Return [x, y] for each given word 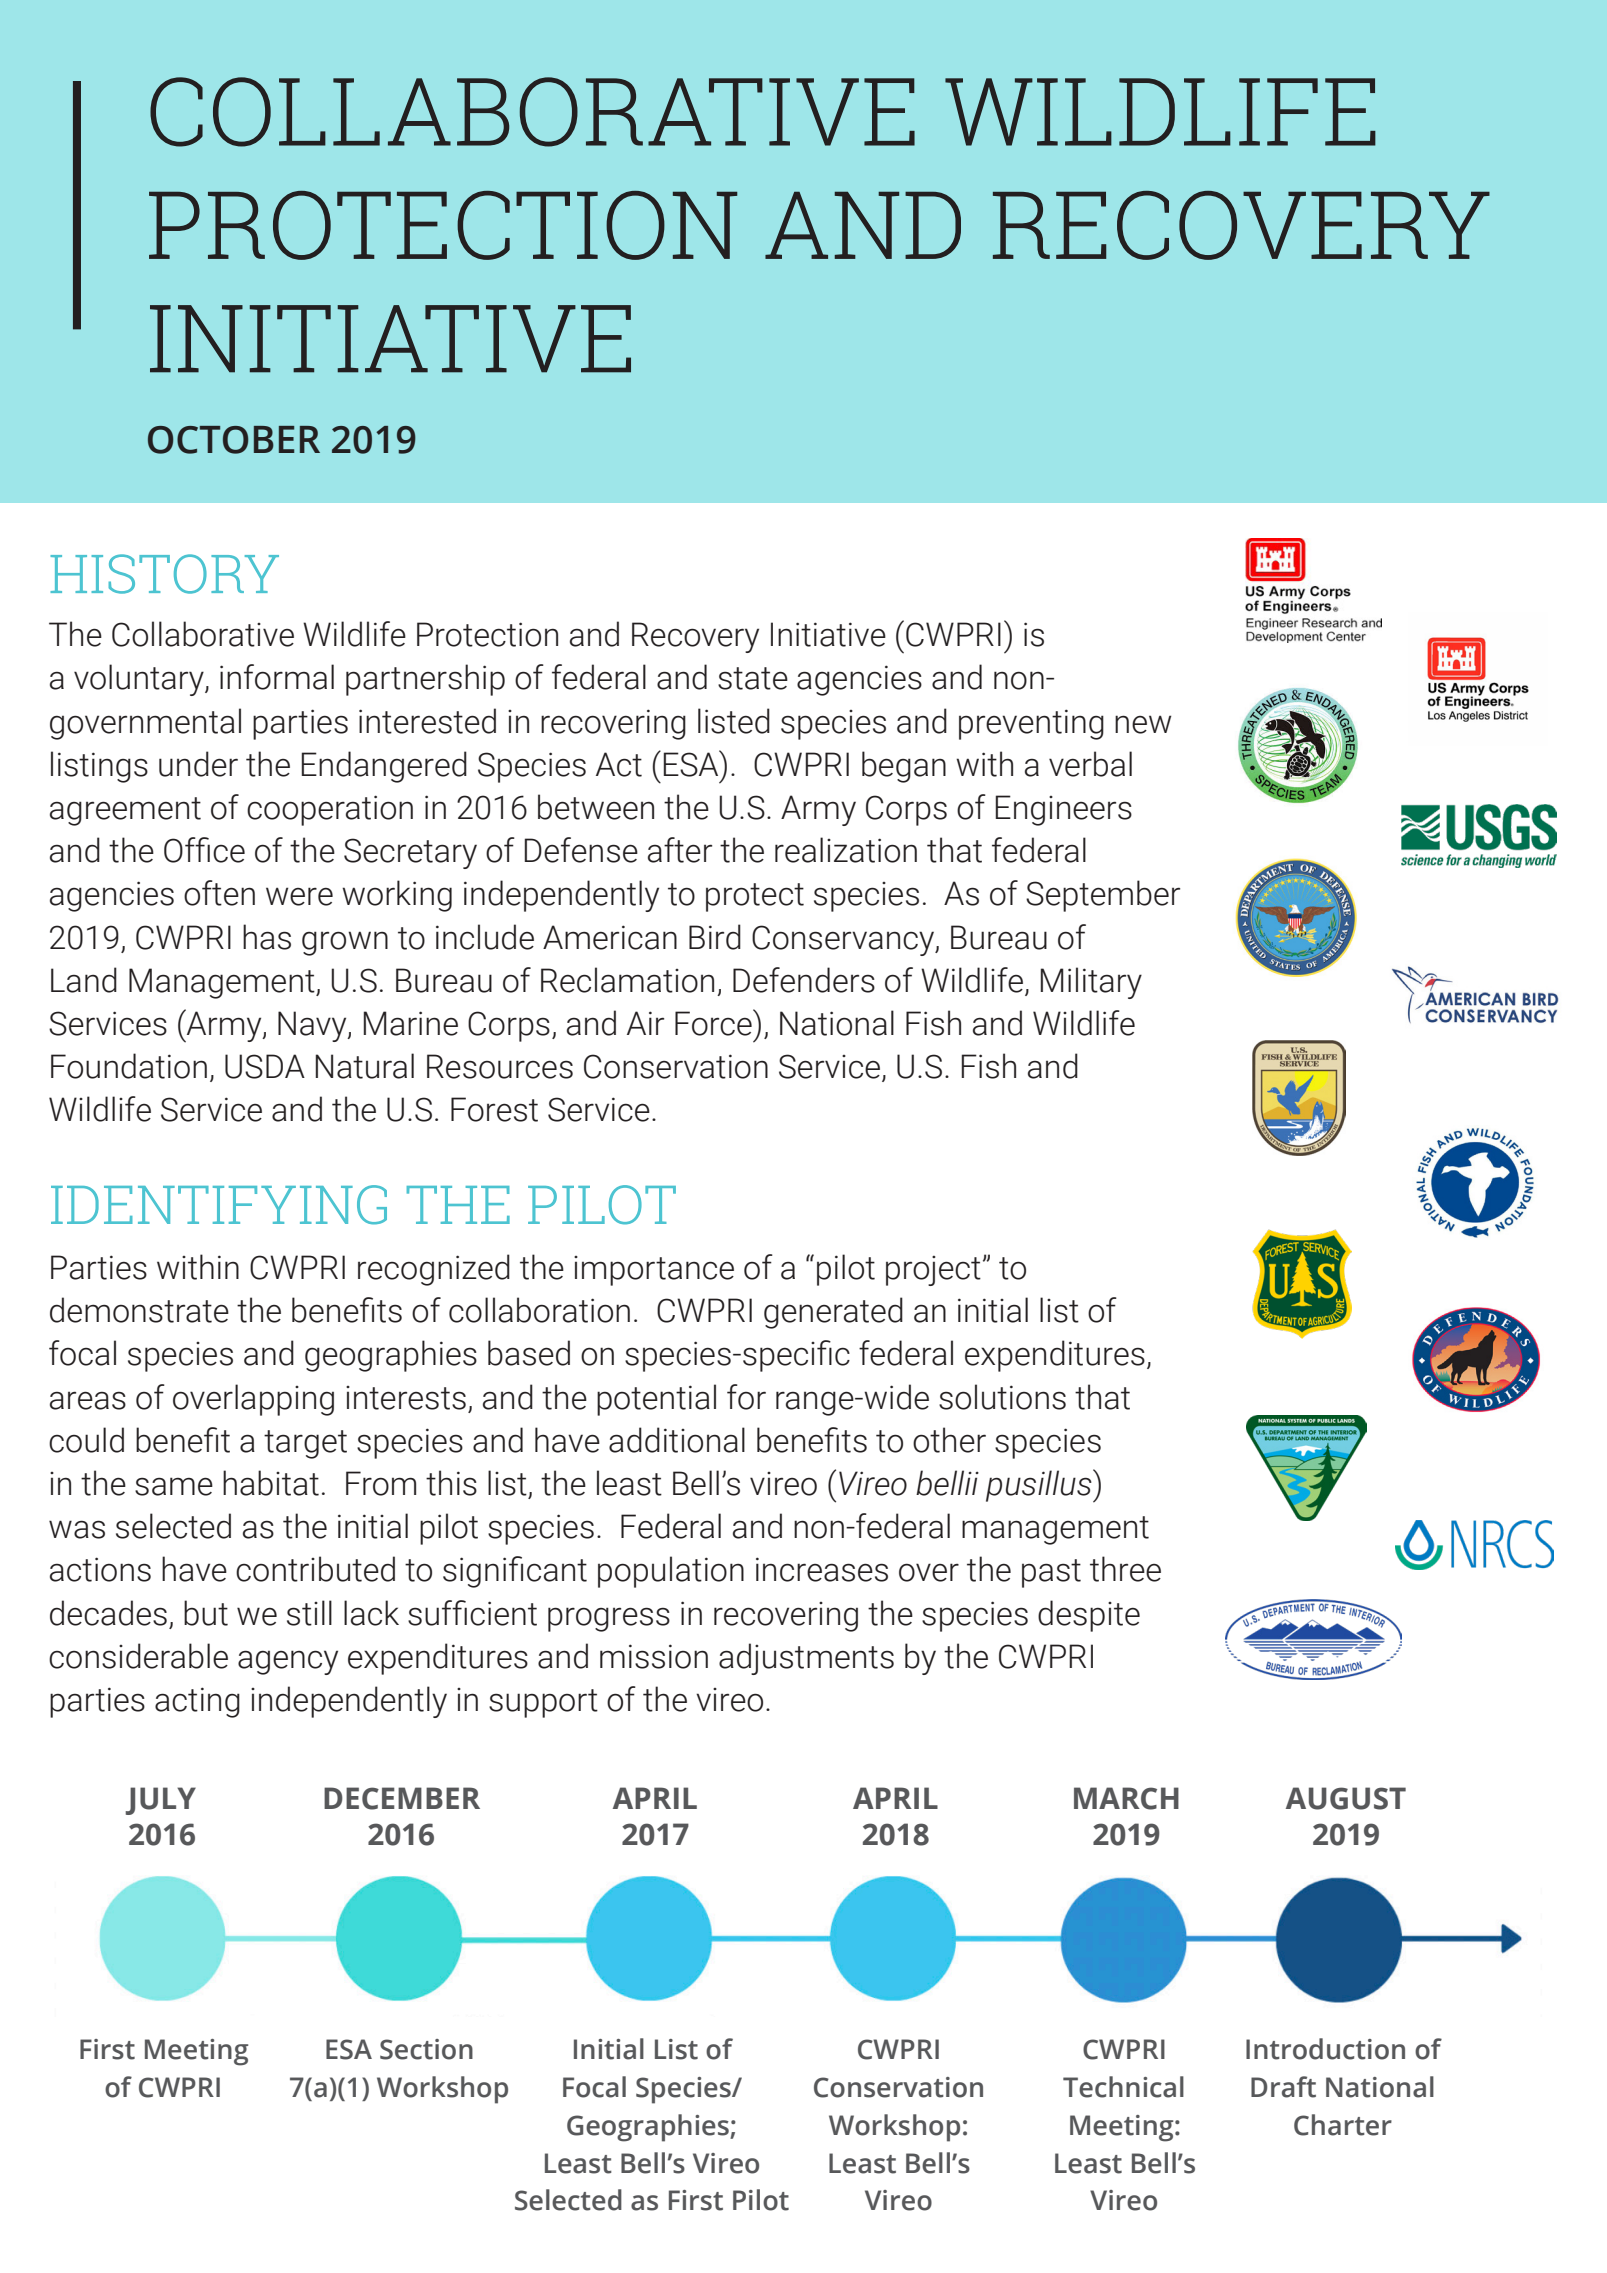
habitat [271, 1483]
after [680, 850]
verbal [1090, 764]
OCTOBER [234, 440]
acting [197, 1702]
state [753, 678]
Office [204, 850]
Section [426, 2049]
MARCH [1126, 1798]
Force [714, 1023]
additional [677, 1440]
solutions [1002, 1397]
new [1143, 724]
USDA [265, 1066]
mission [654, 1656]
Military [1091, 983]
